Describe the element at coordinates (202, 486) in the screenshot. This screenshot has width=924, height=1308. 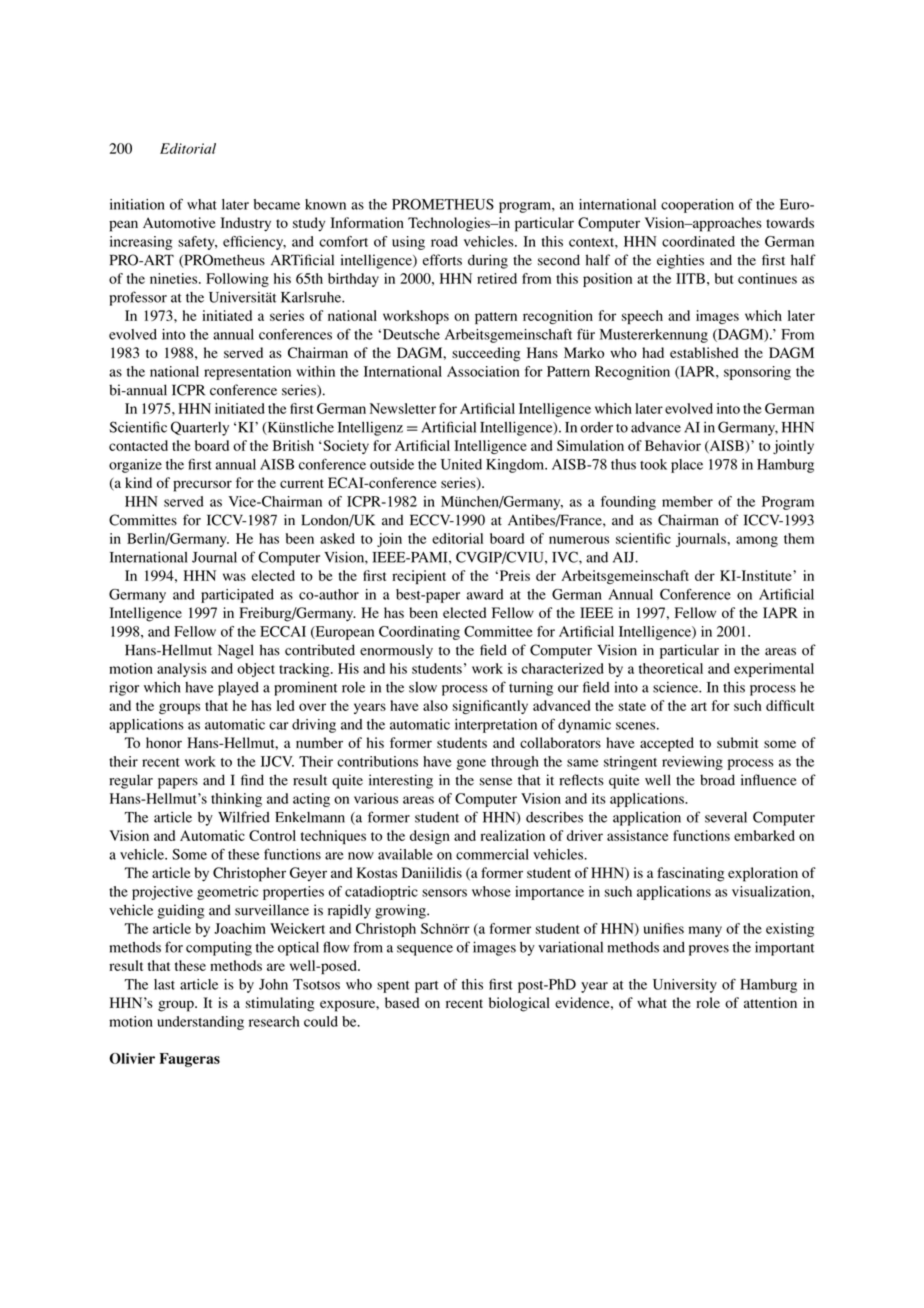
I see `precursor` at that location.
